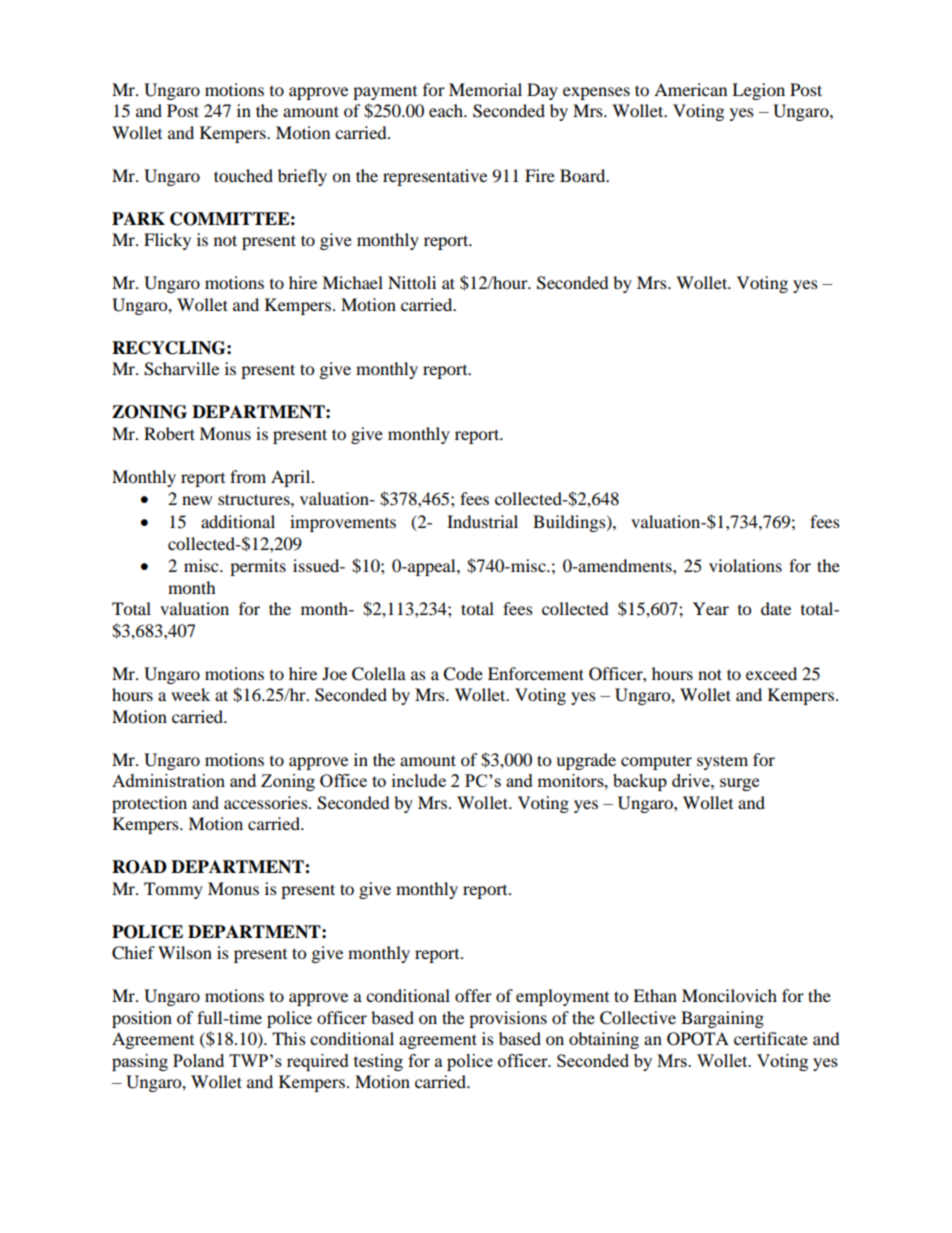 This document has width=952, height=1233. Describe the element at coordinates (258, 567) in the document. I see `permits` at that location.
